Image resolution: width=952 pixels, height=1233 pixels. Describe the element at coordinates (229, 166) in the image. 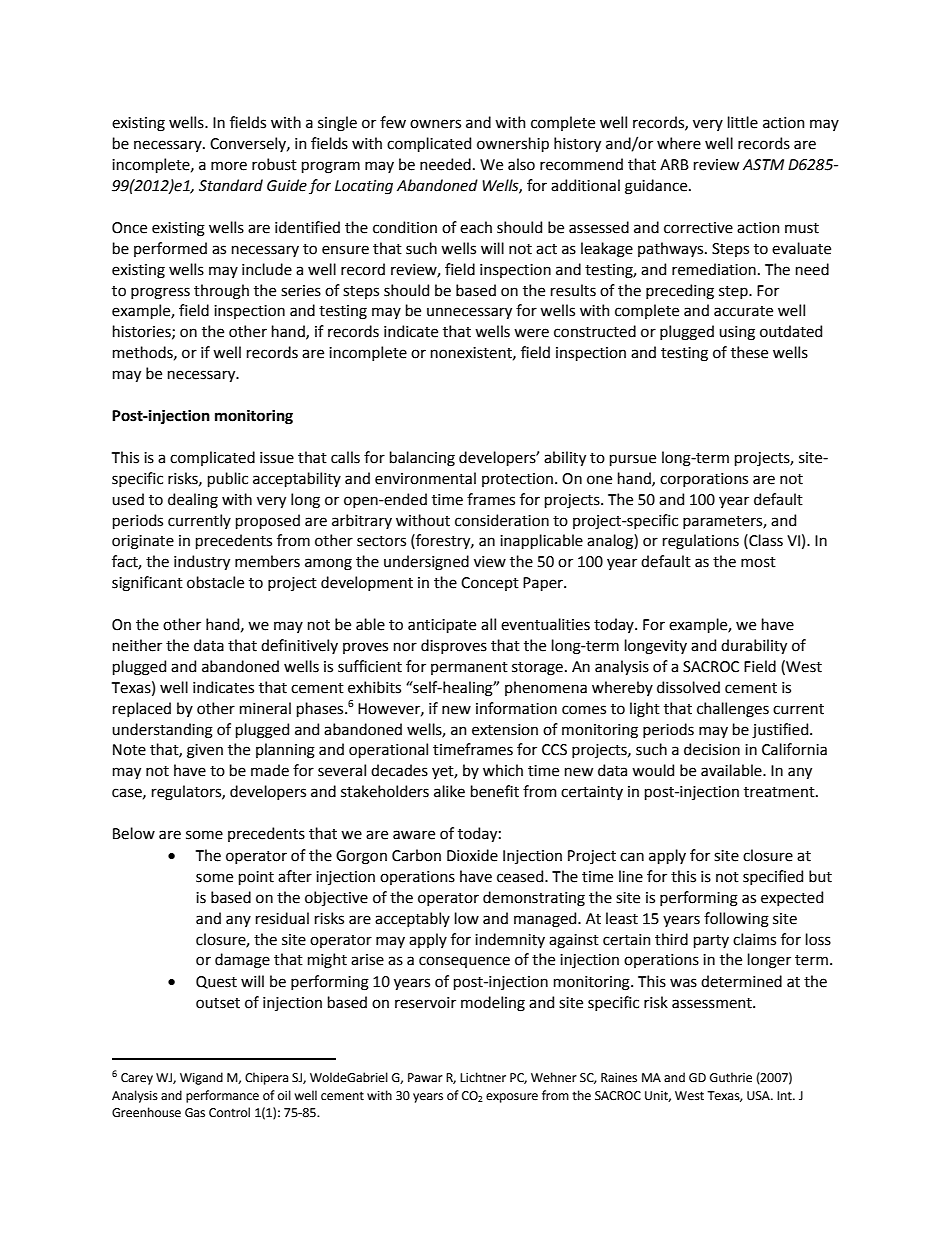

I see `more` at that location.
